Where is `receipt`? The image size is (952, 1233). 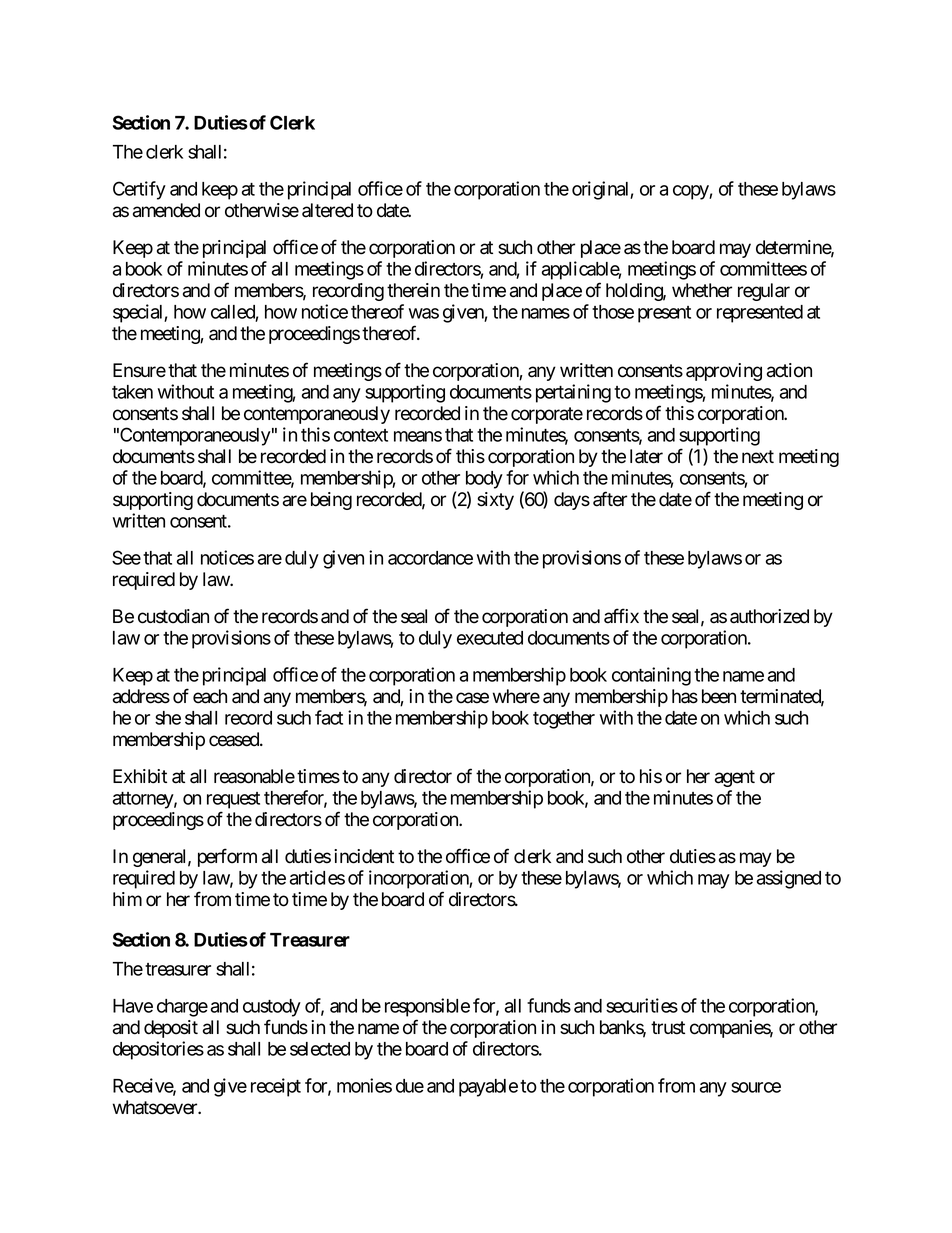
receipt is located at coordinates (276, 1087).
